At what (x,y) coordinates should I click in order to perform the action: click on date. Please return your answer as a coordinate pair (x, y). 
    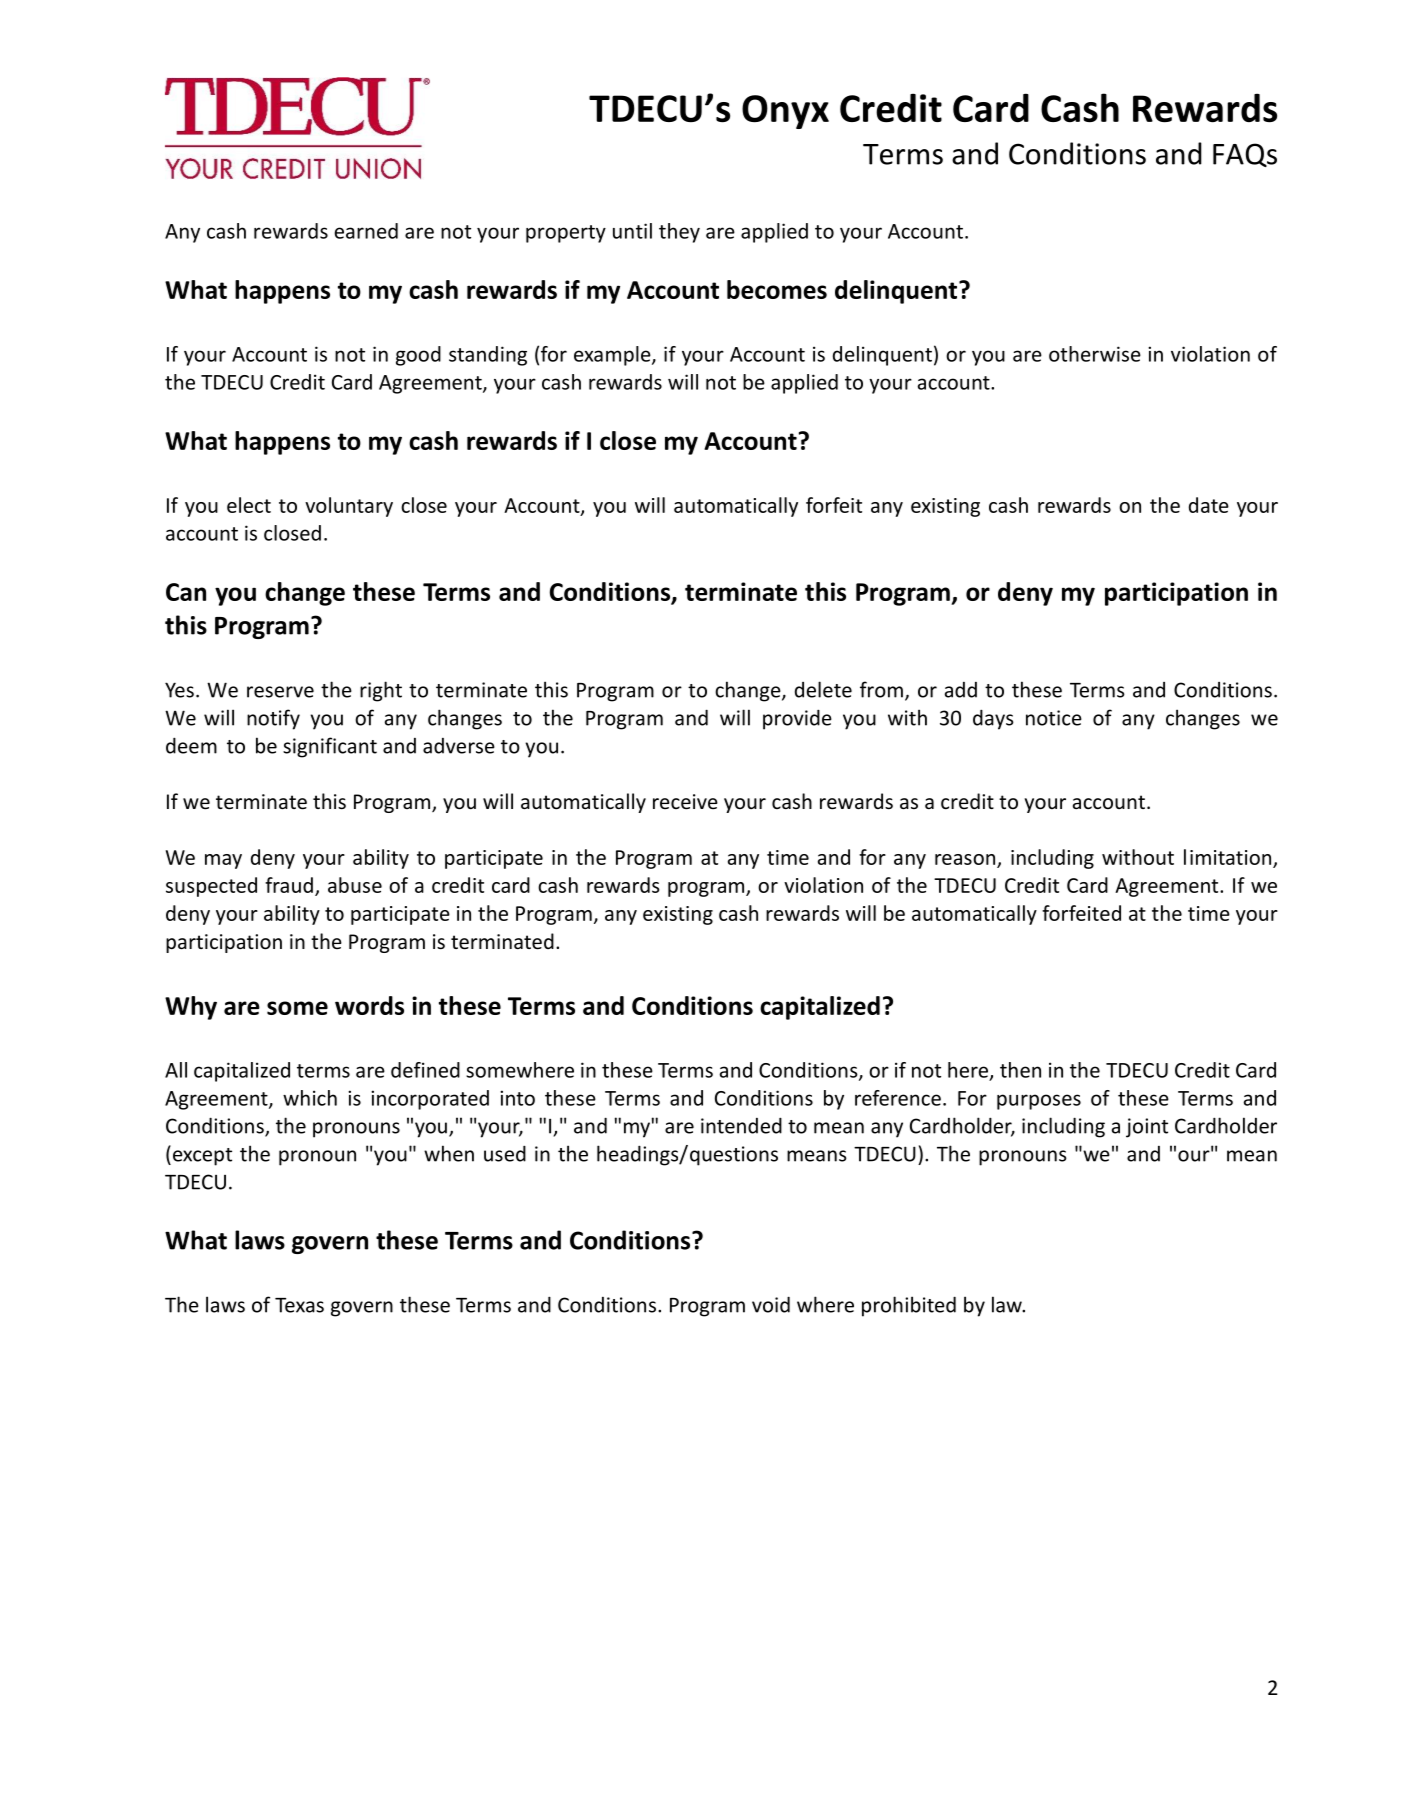
    Looking at the image, I should click on (1209, 505).
